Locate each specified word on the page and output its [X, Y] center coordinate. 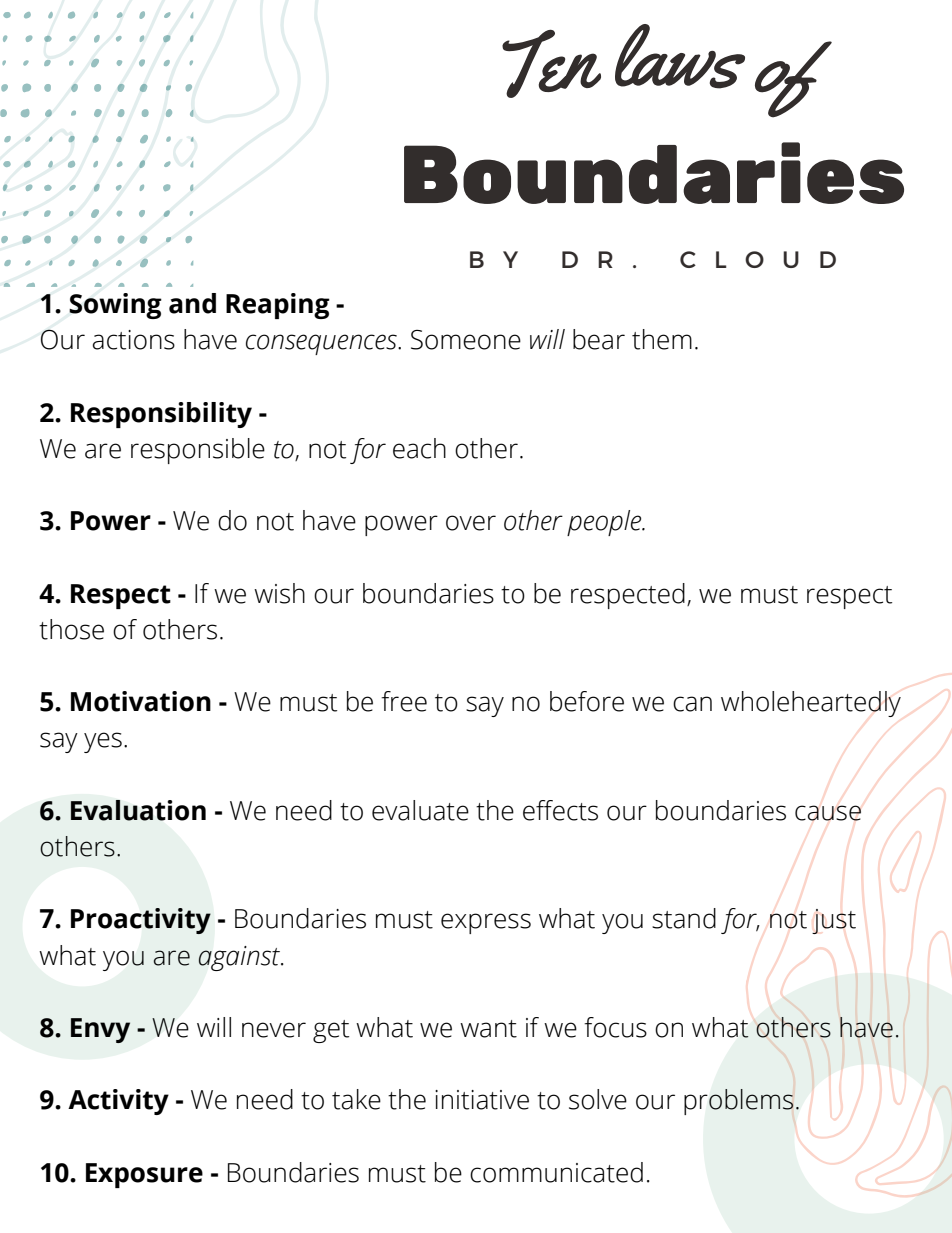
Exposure [144, 1175]
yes [103, 742]
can [692, 704]
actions [134, 340]
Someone [466, 340]
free [404, 701]
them [662, 339]
